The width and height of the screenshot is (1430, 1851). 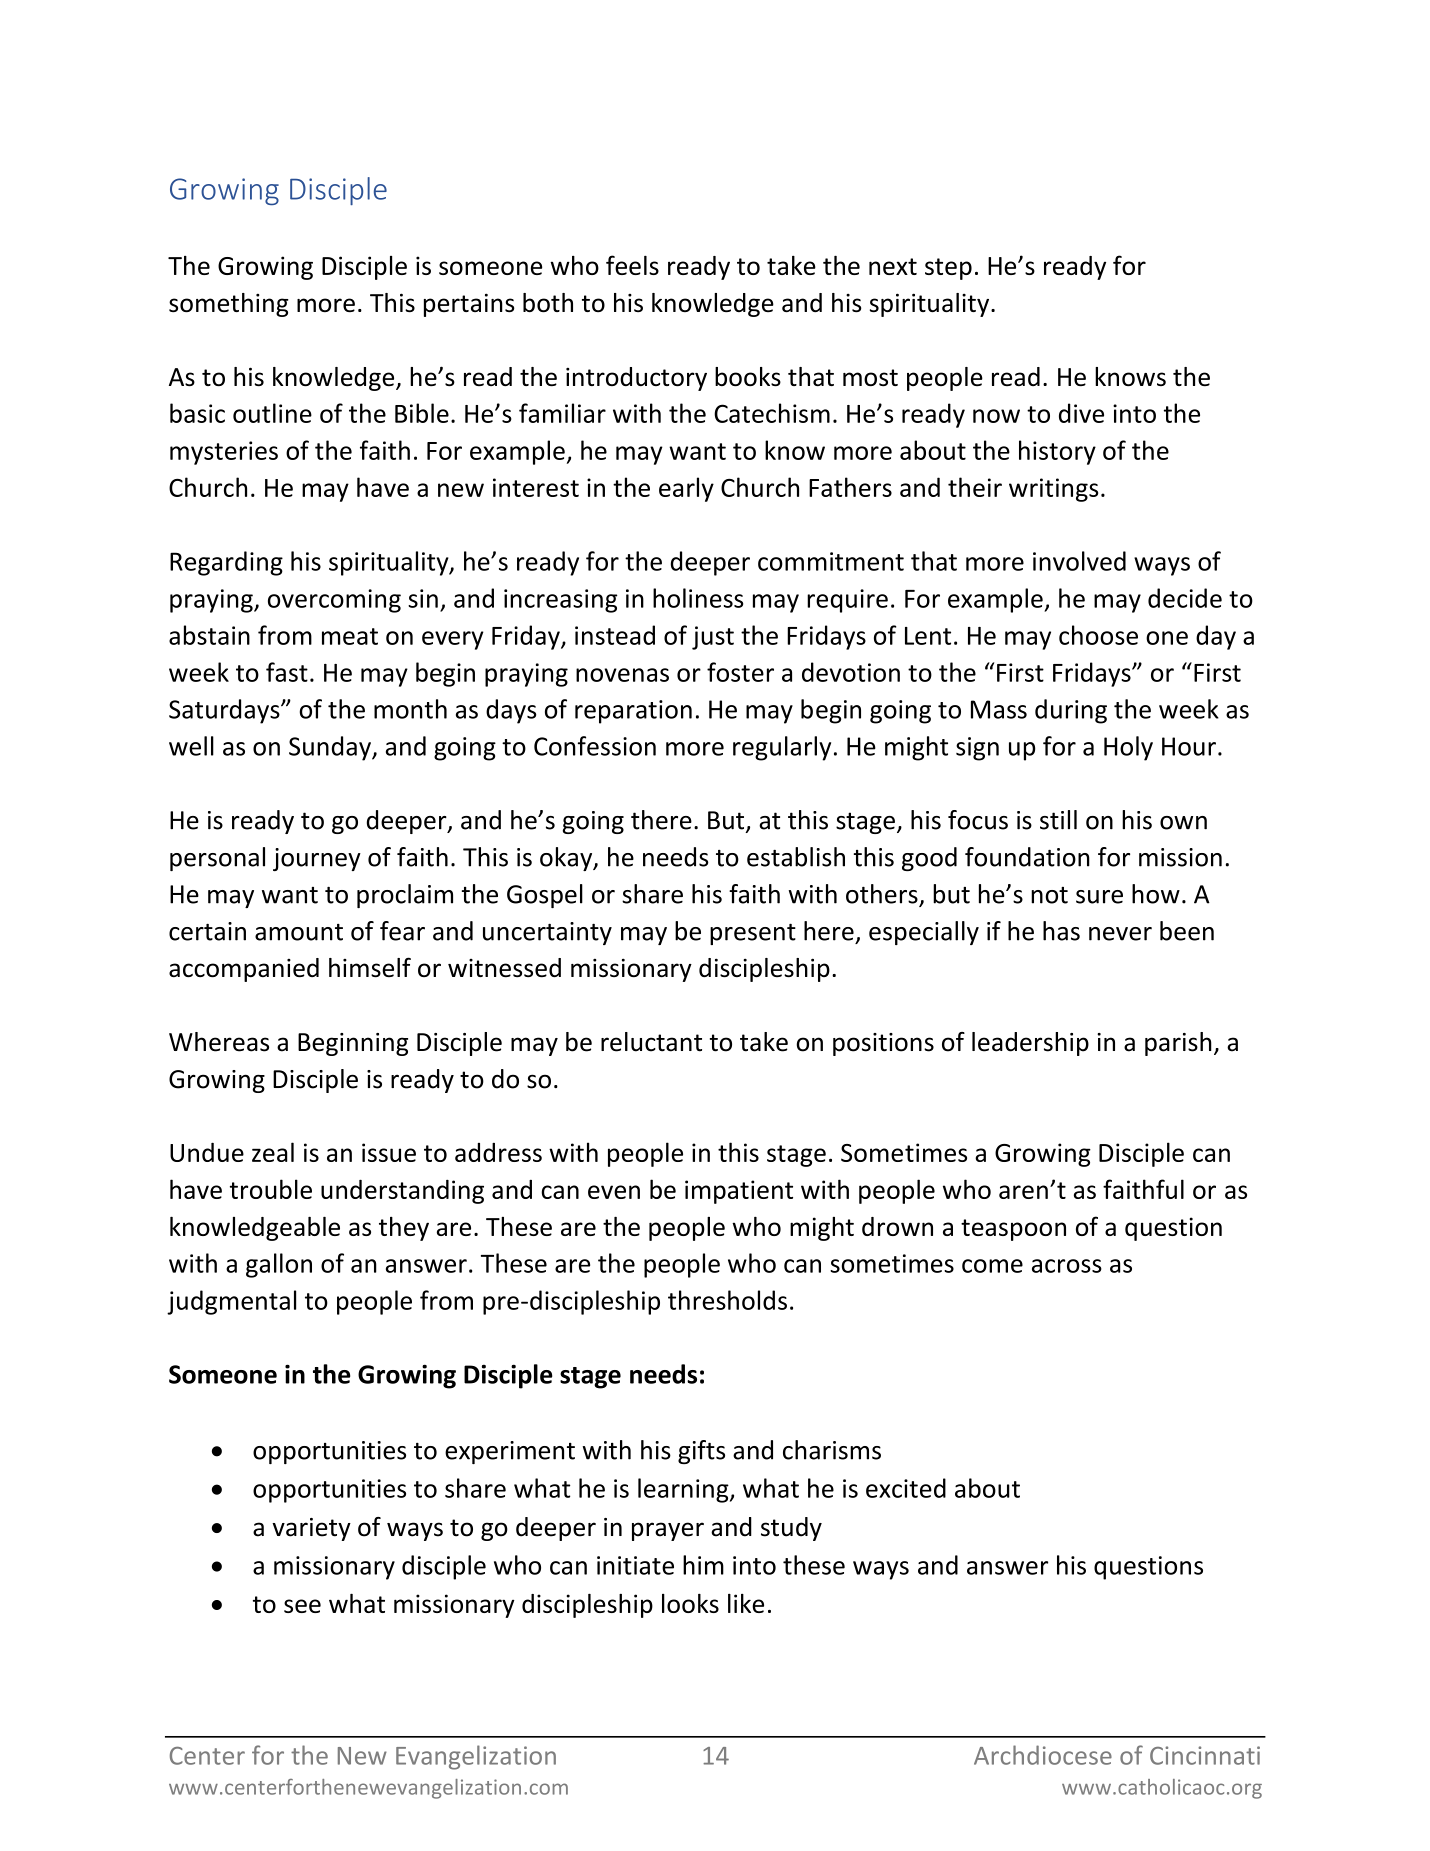 What do you see at coordinates (690, 1603) in the screenshot?
I see `looks` at bounding box center [690, 1603].
